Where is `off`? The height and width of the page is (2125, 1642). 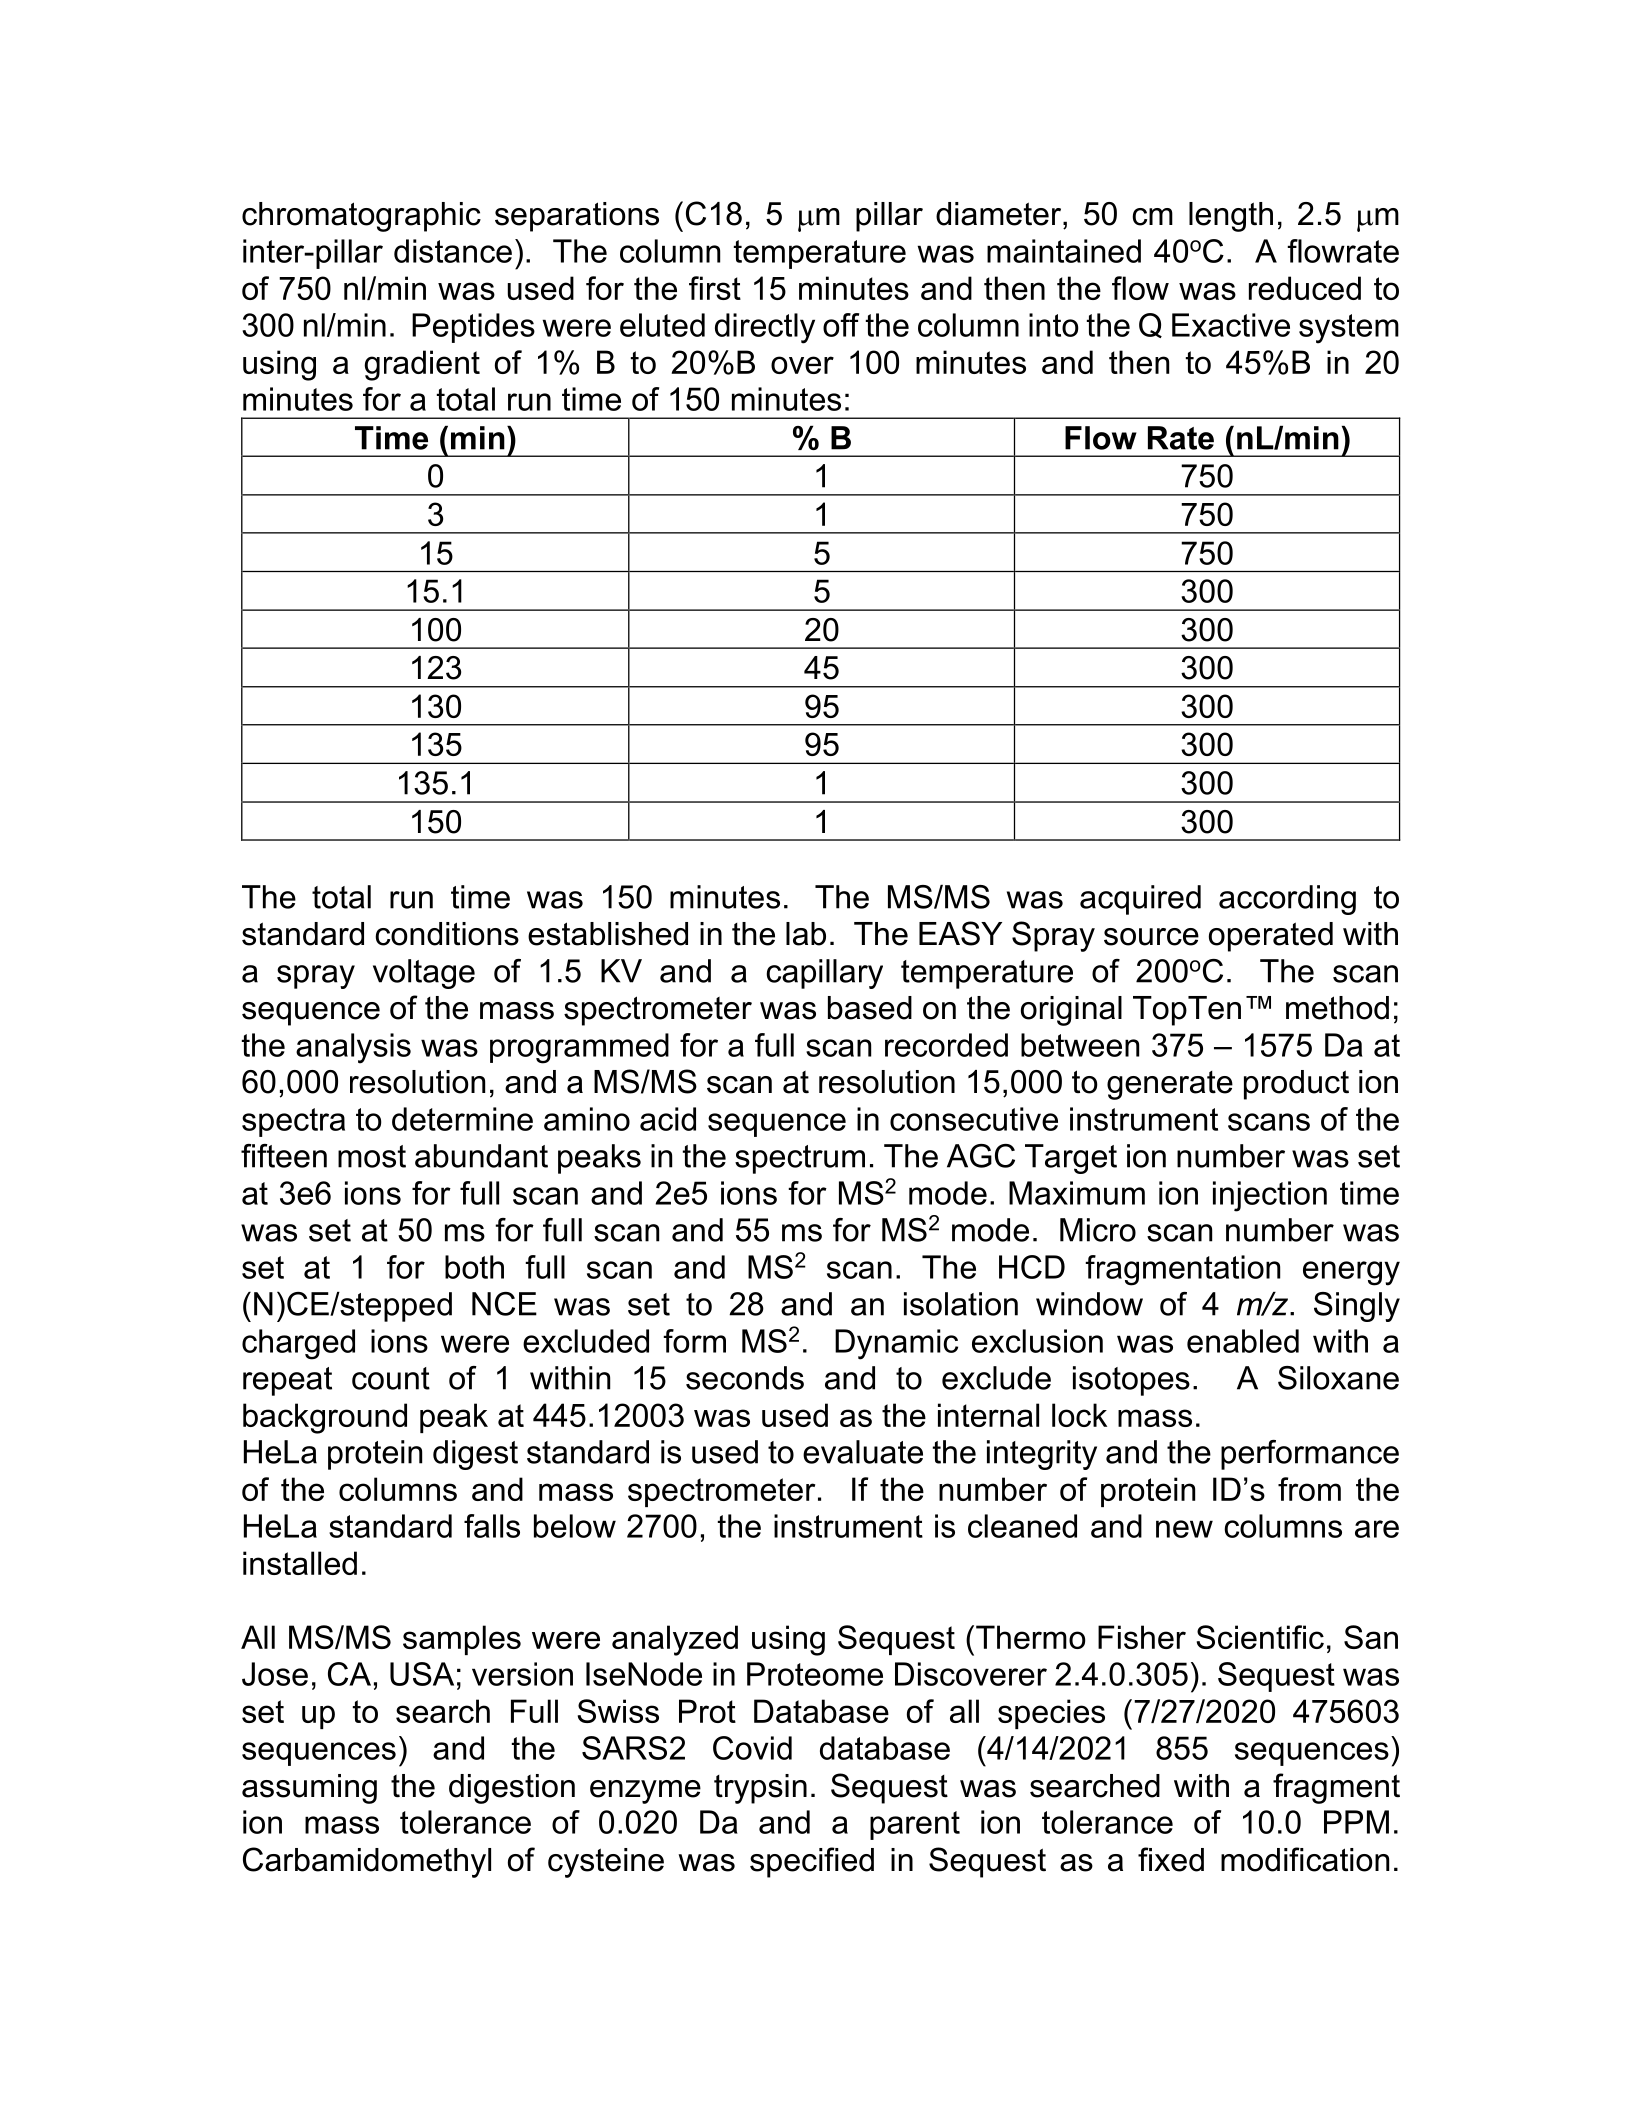
off is located at coordinates (841, 325).
